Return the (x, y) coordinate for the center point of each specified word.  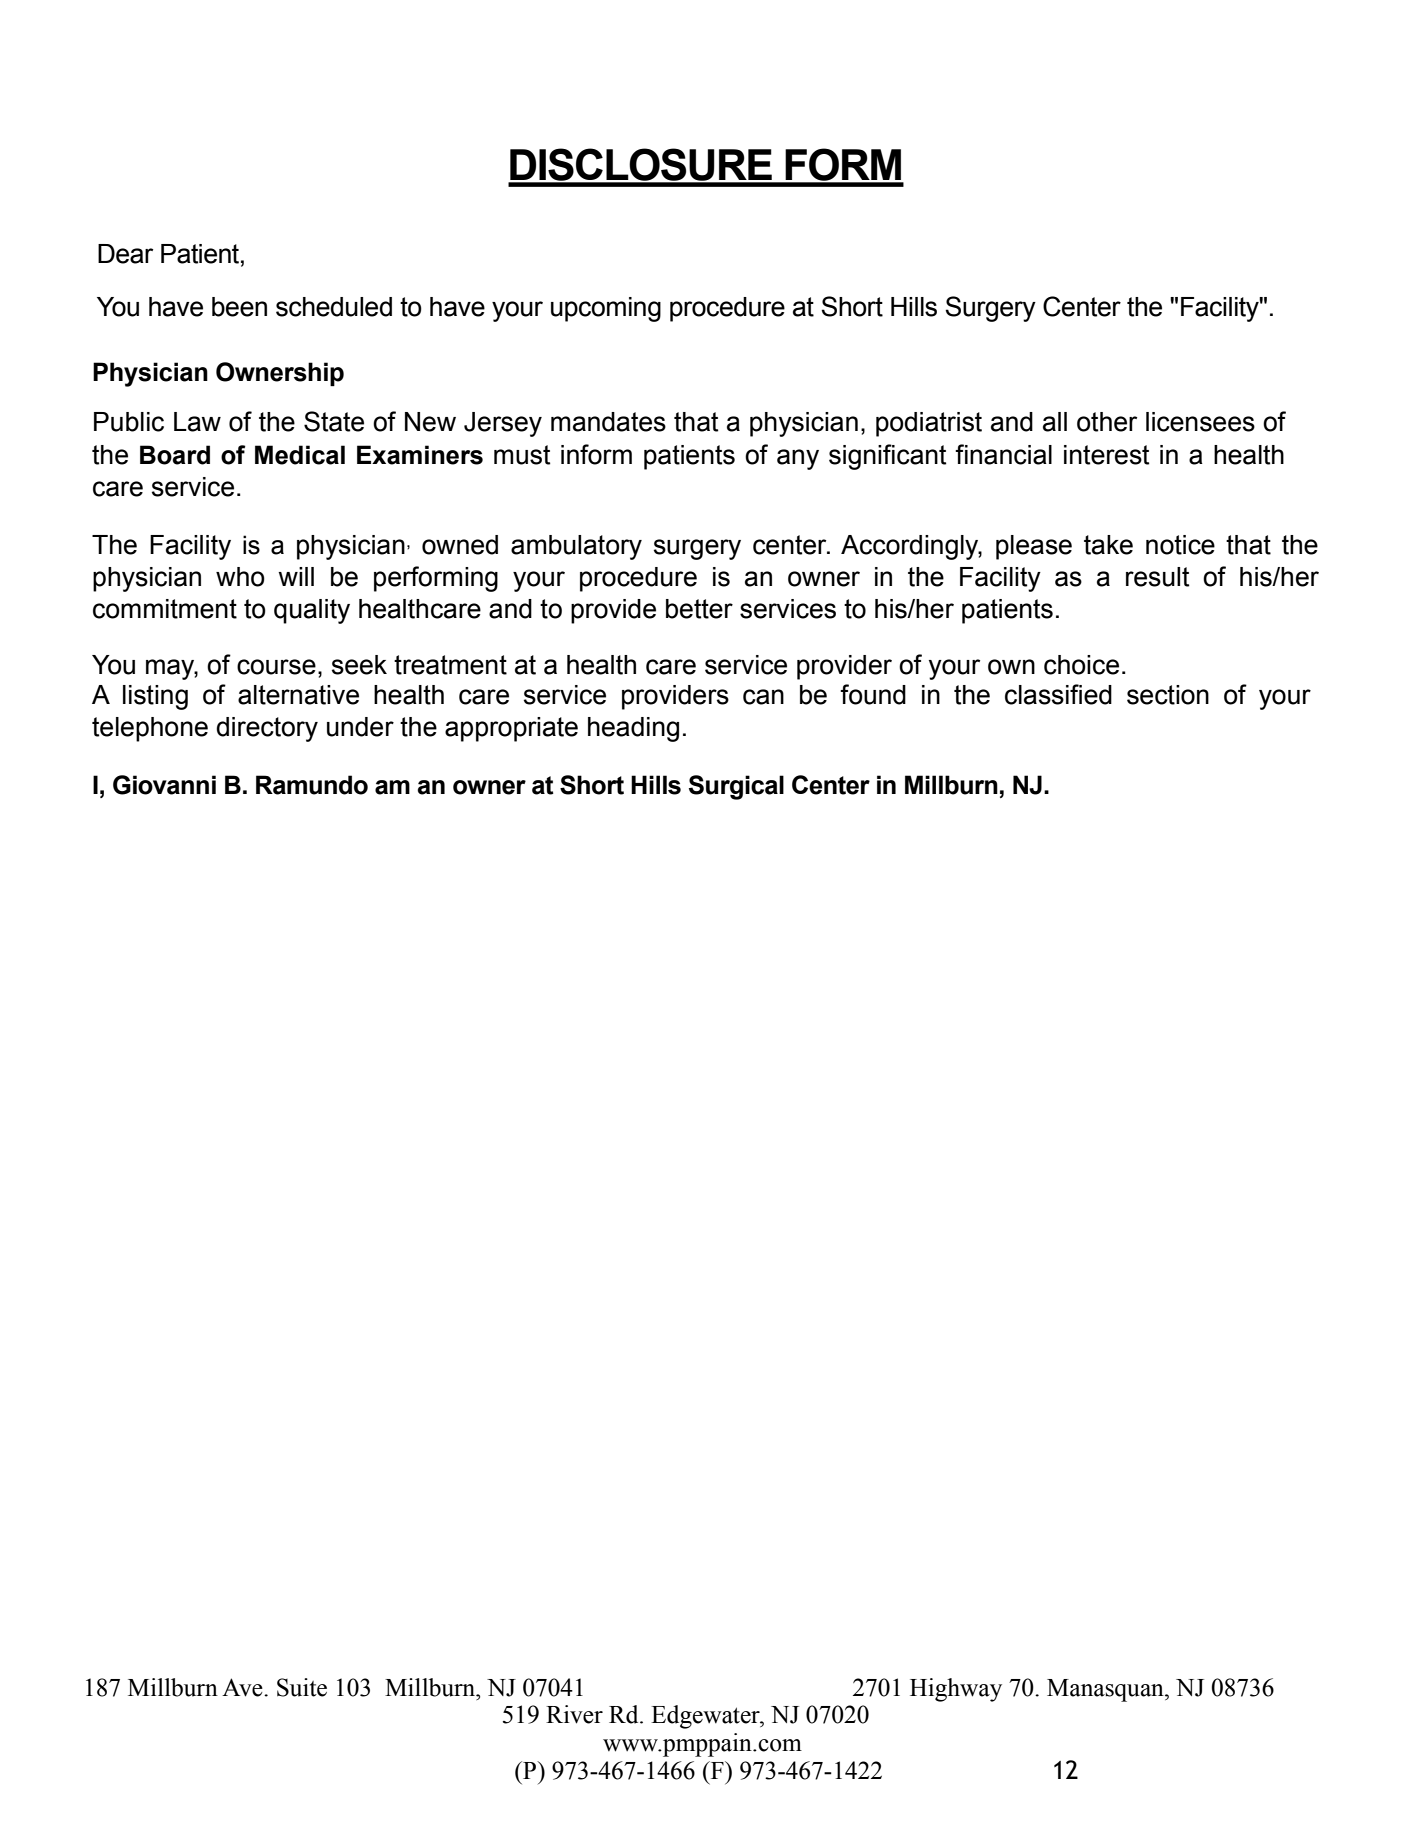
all (1055, 422)
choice (1081, 665)
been (239, 307)
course (276, 667)
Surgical (736, 787)
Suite (302, 1687)
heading (633, 729)
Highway (956, 1690)
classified (1058, 694)
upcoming (606, 309)
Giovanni (164, 785)
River (574, 1714)
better (699, 609)
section (1168, 695)
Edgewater (706, 1717)
